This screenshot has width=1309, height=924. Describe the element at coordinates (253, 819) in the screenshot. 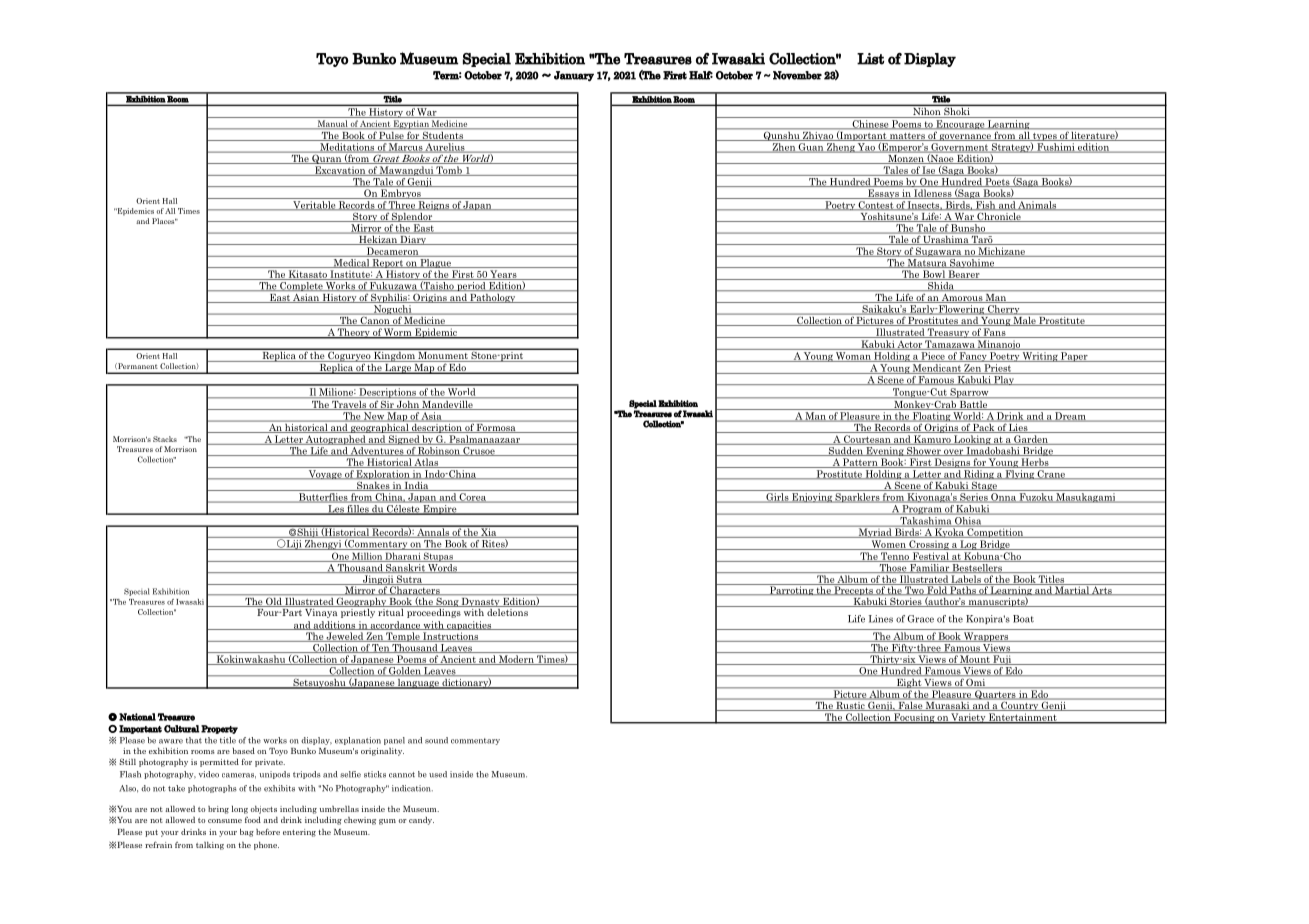

I see `food` at that location.
